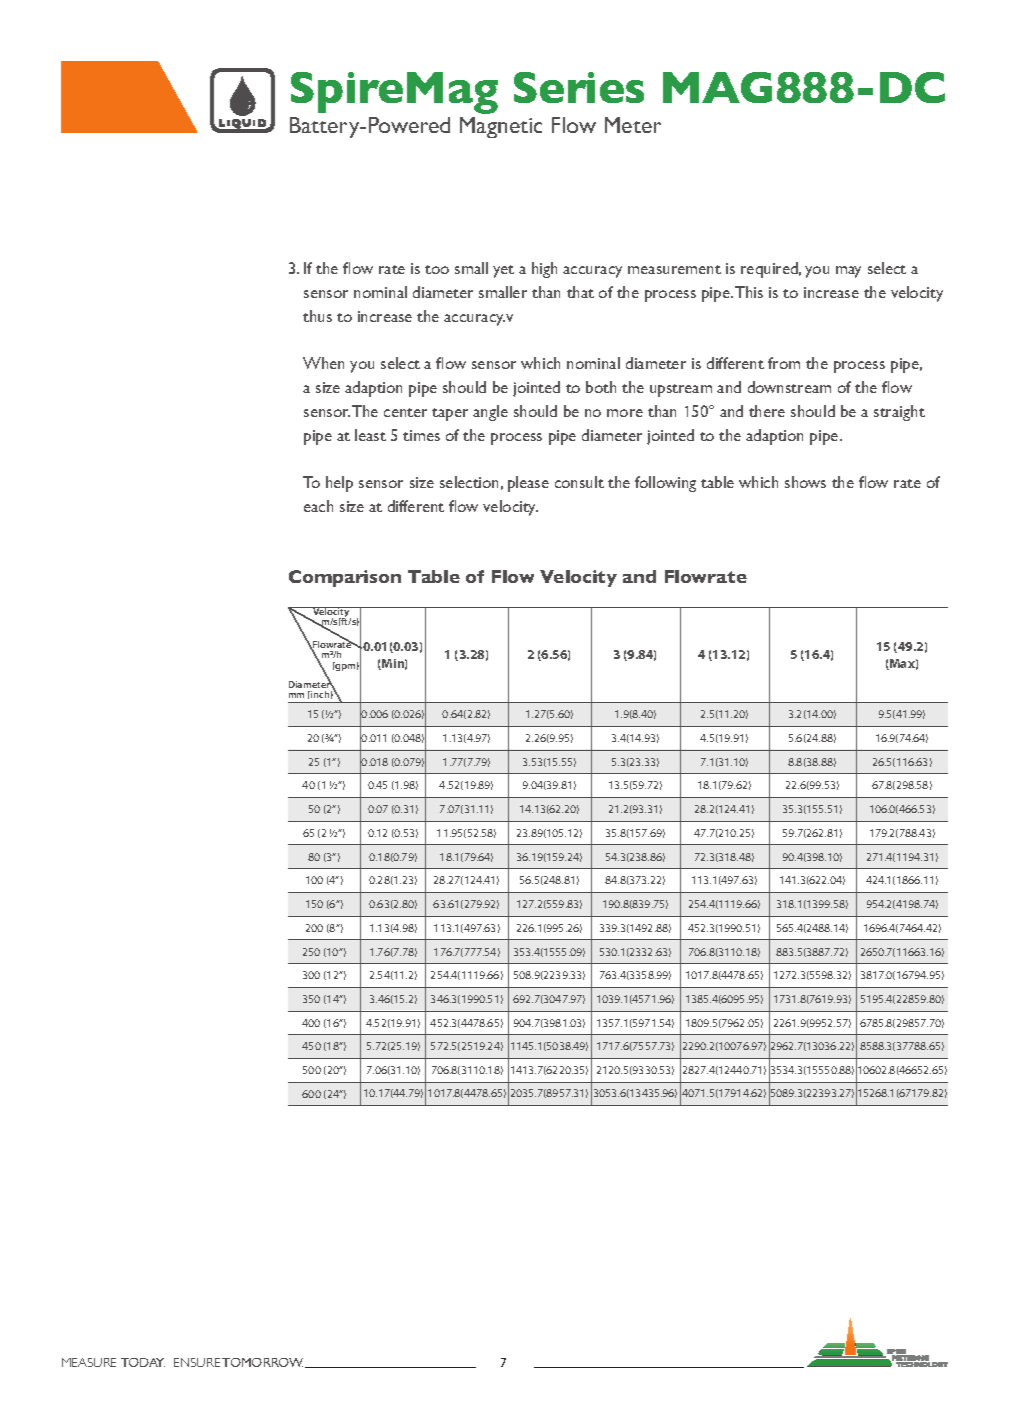  Describe the element at coordinates (805, 482) in the screenshot. I see `shows` at that location.
